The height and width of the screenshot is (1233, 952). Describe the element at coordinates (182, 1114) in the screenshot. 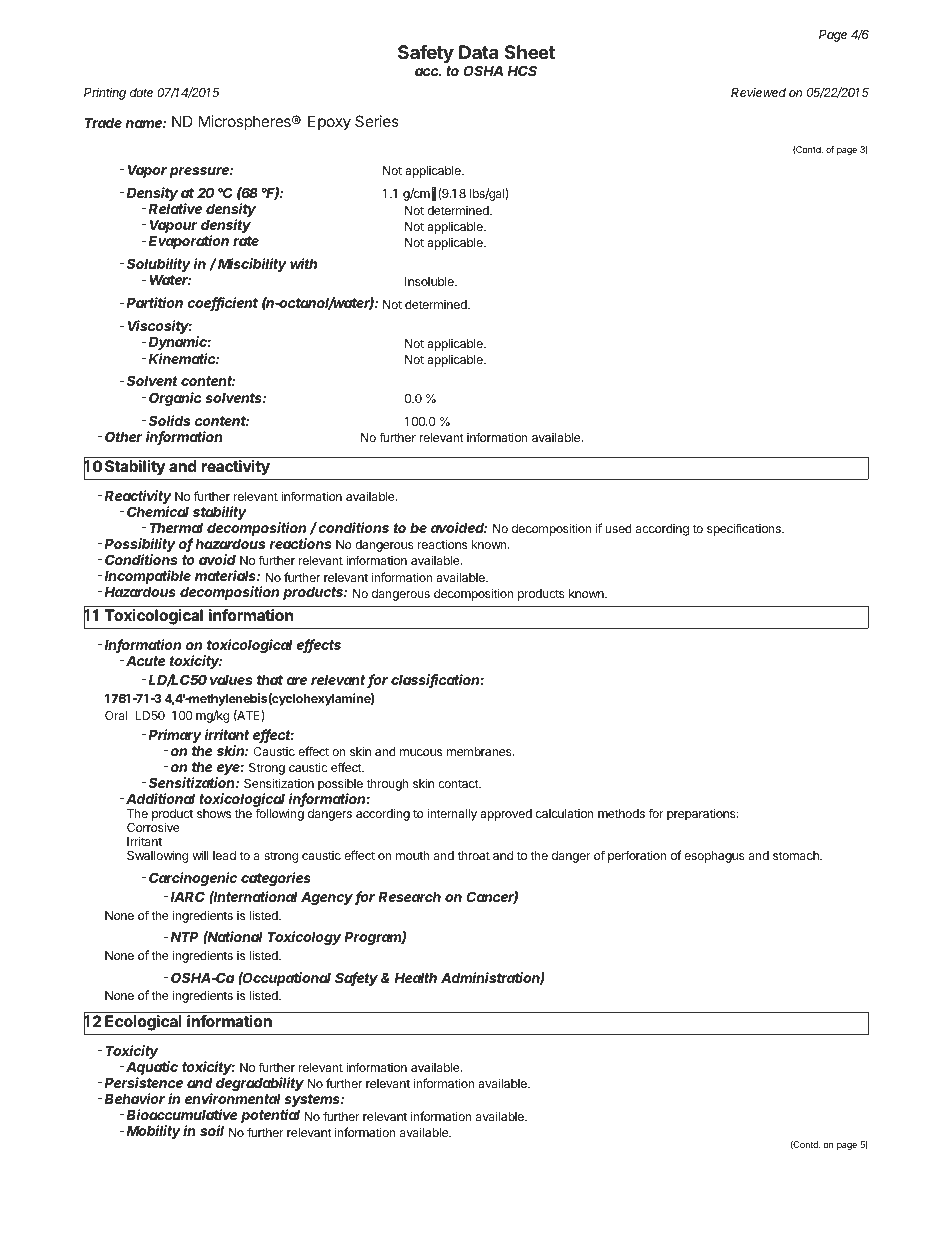

I see `Bioaccumulative` at that location.
